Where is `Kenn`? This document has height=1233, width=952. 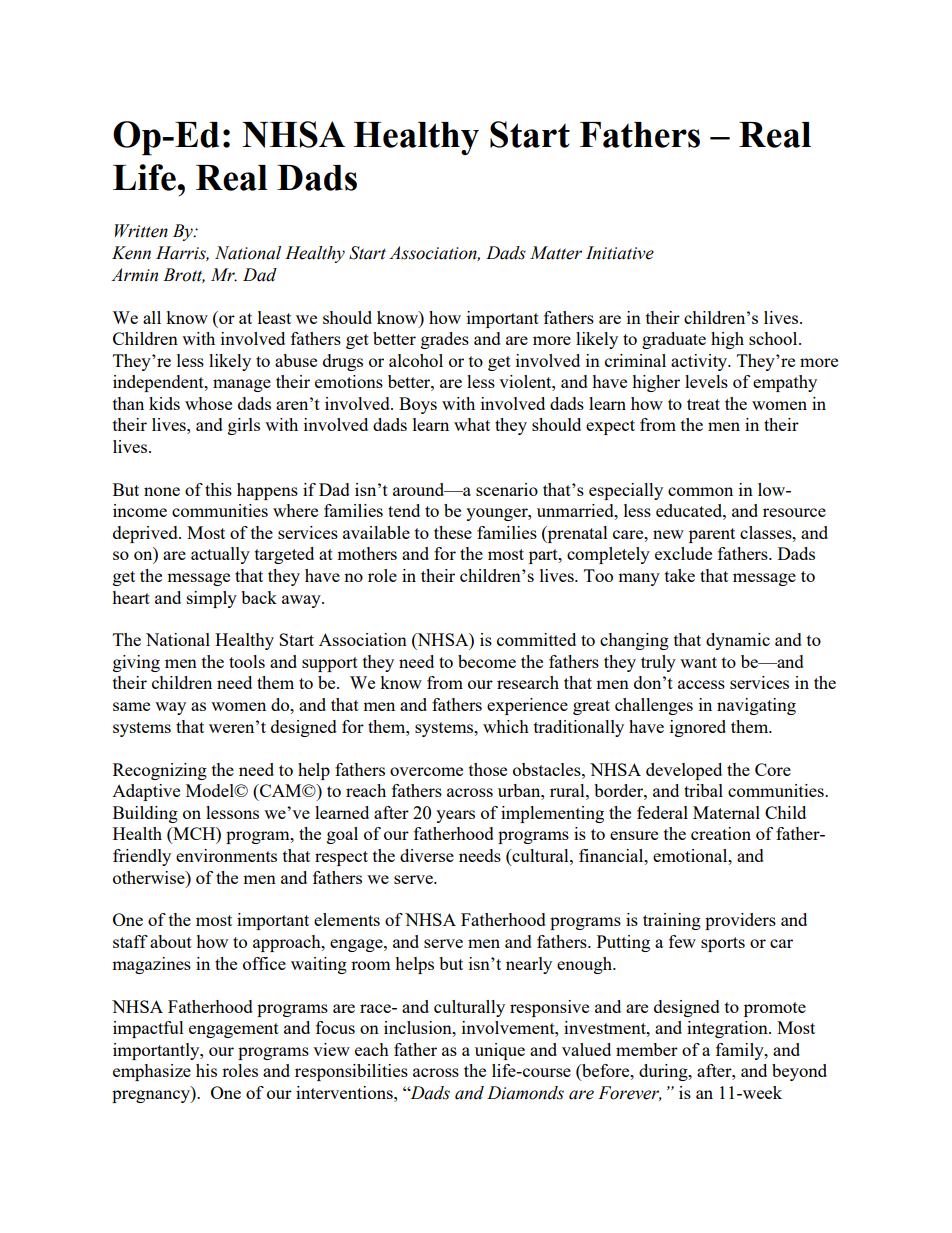 Kenn is located at coordinates (131, 253).
